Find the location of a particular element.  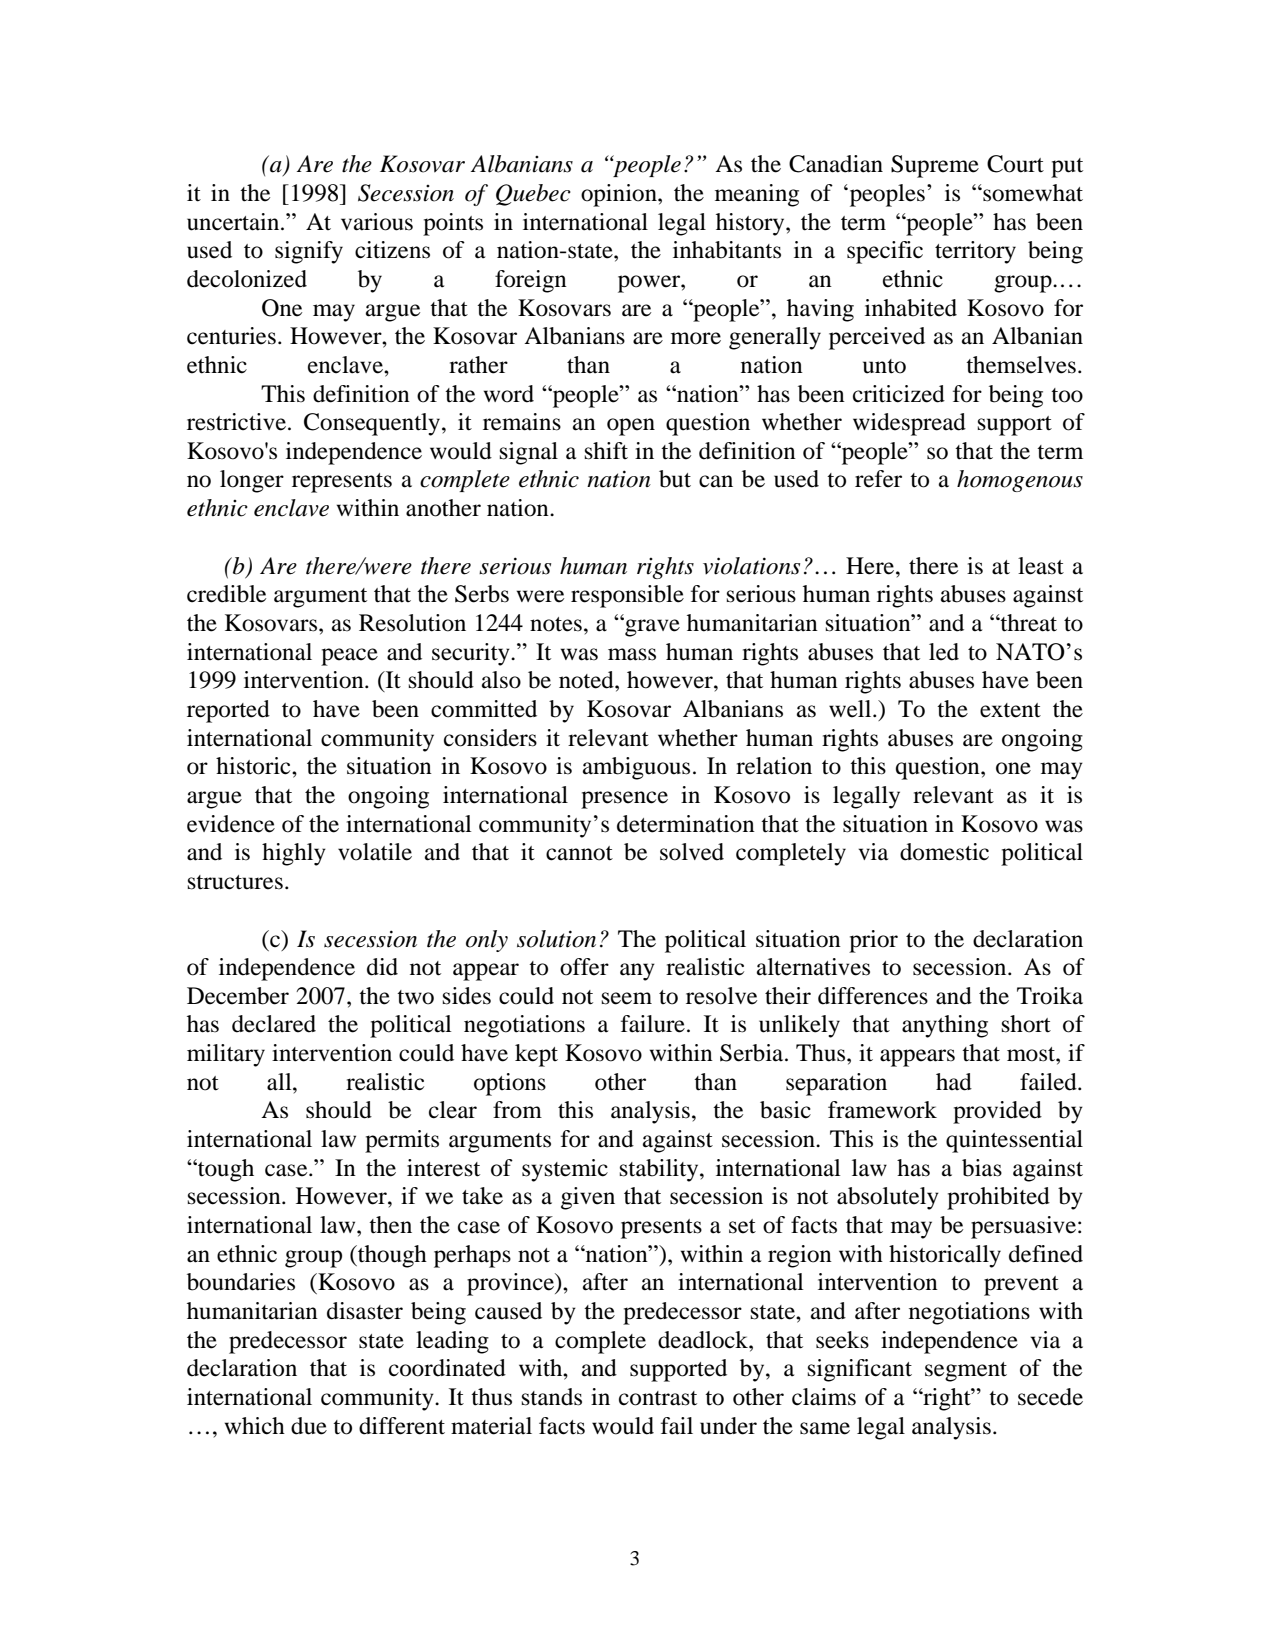

due is located at coordinates (309, 1426).
